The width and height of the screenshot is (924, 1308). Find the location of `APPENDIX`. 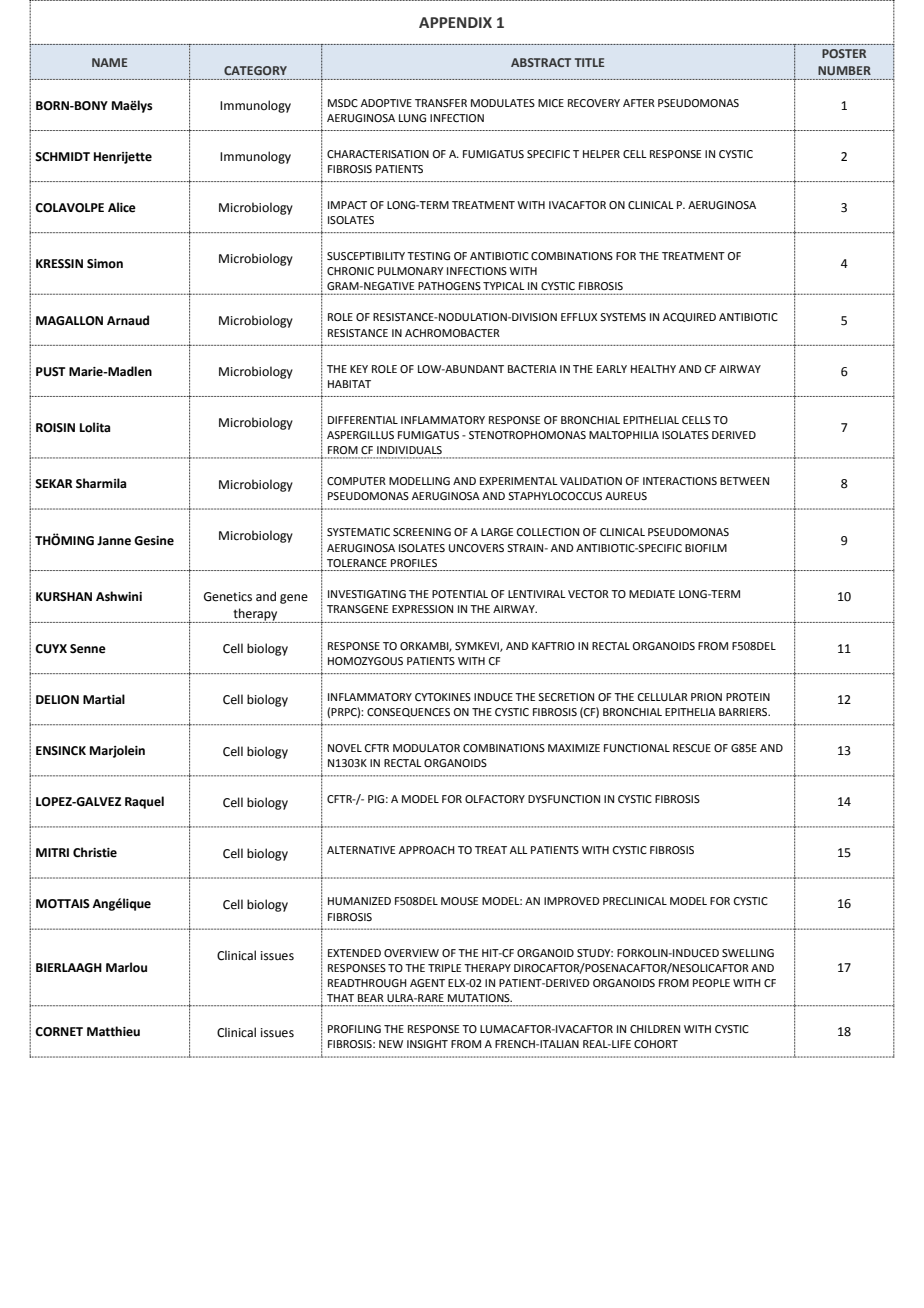

APPENDIX is located at coordinates (455, 22).
